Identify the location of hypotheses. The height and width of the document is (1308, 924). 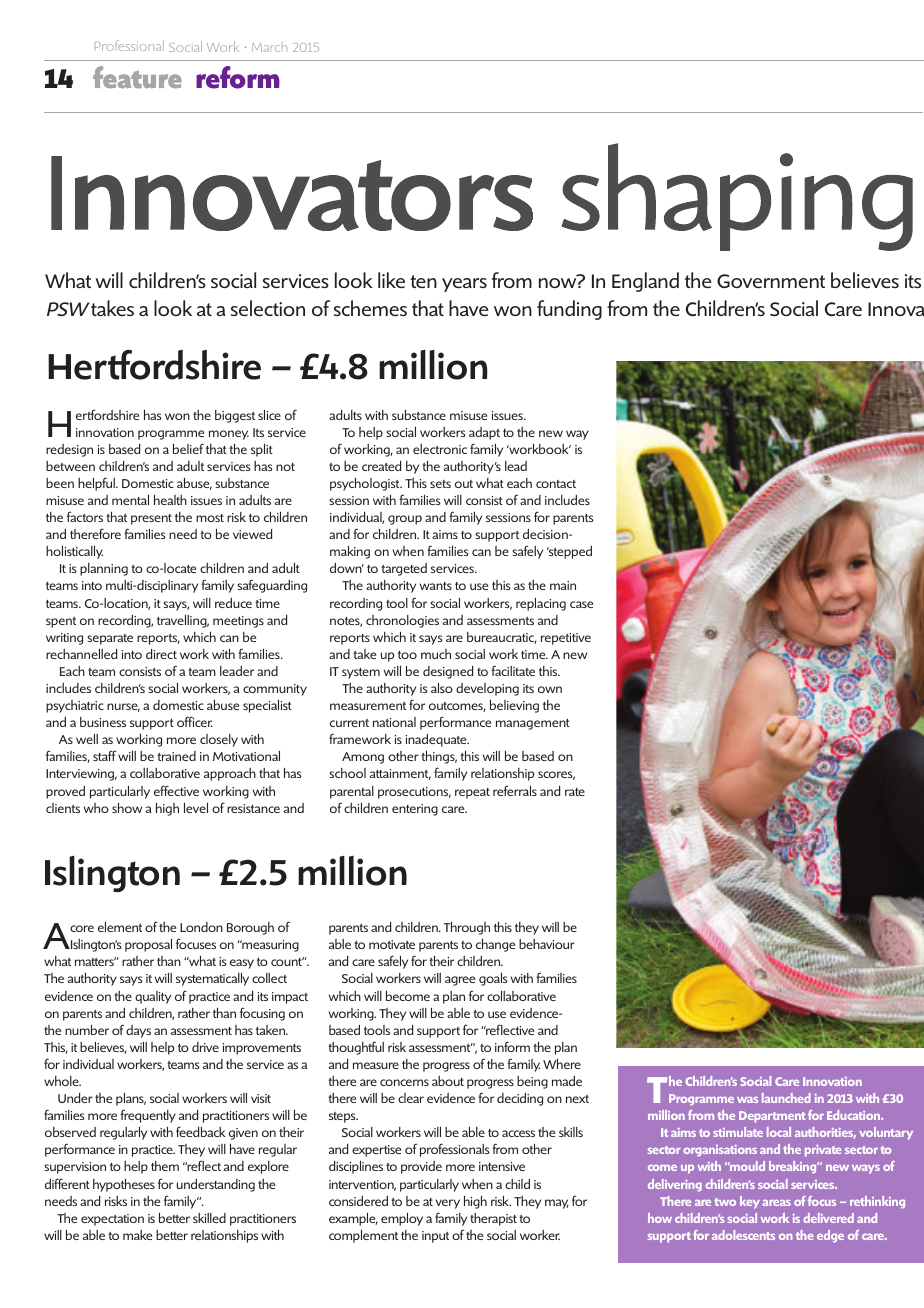
(124, 1185).
